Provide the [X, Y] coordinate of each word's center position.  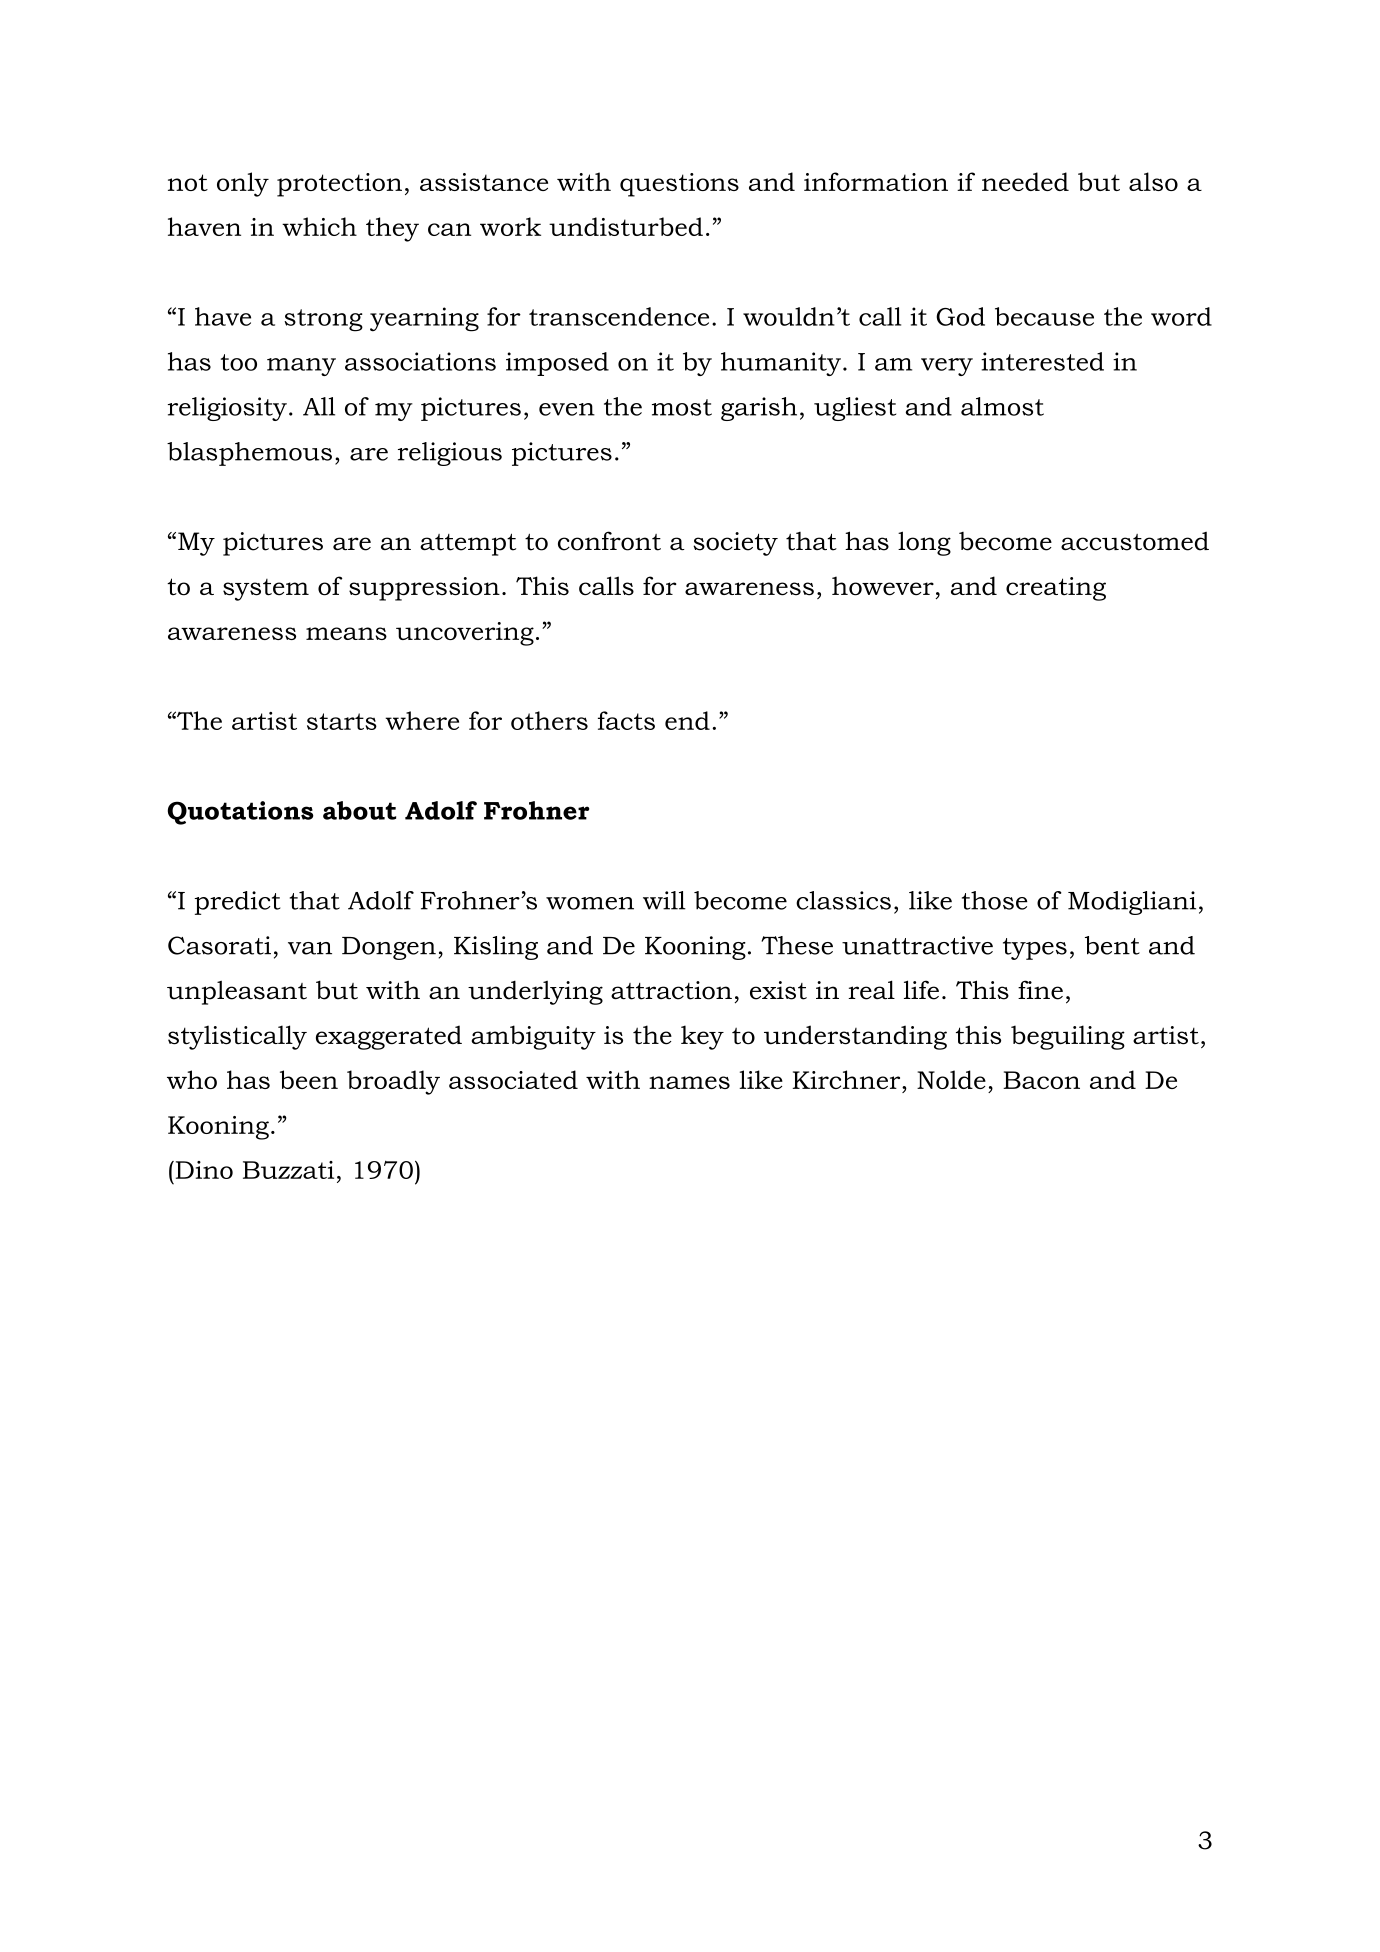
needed [1025, 181]
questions [679, 185]
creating [1056, 589]
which [319, 226]
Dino [203, 1170]
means [346, 633]
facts [626, 720]
